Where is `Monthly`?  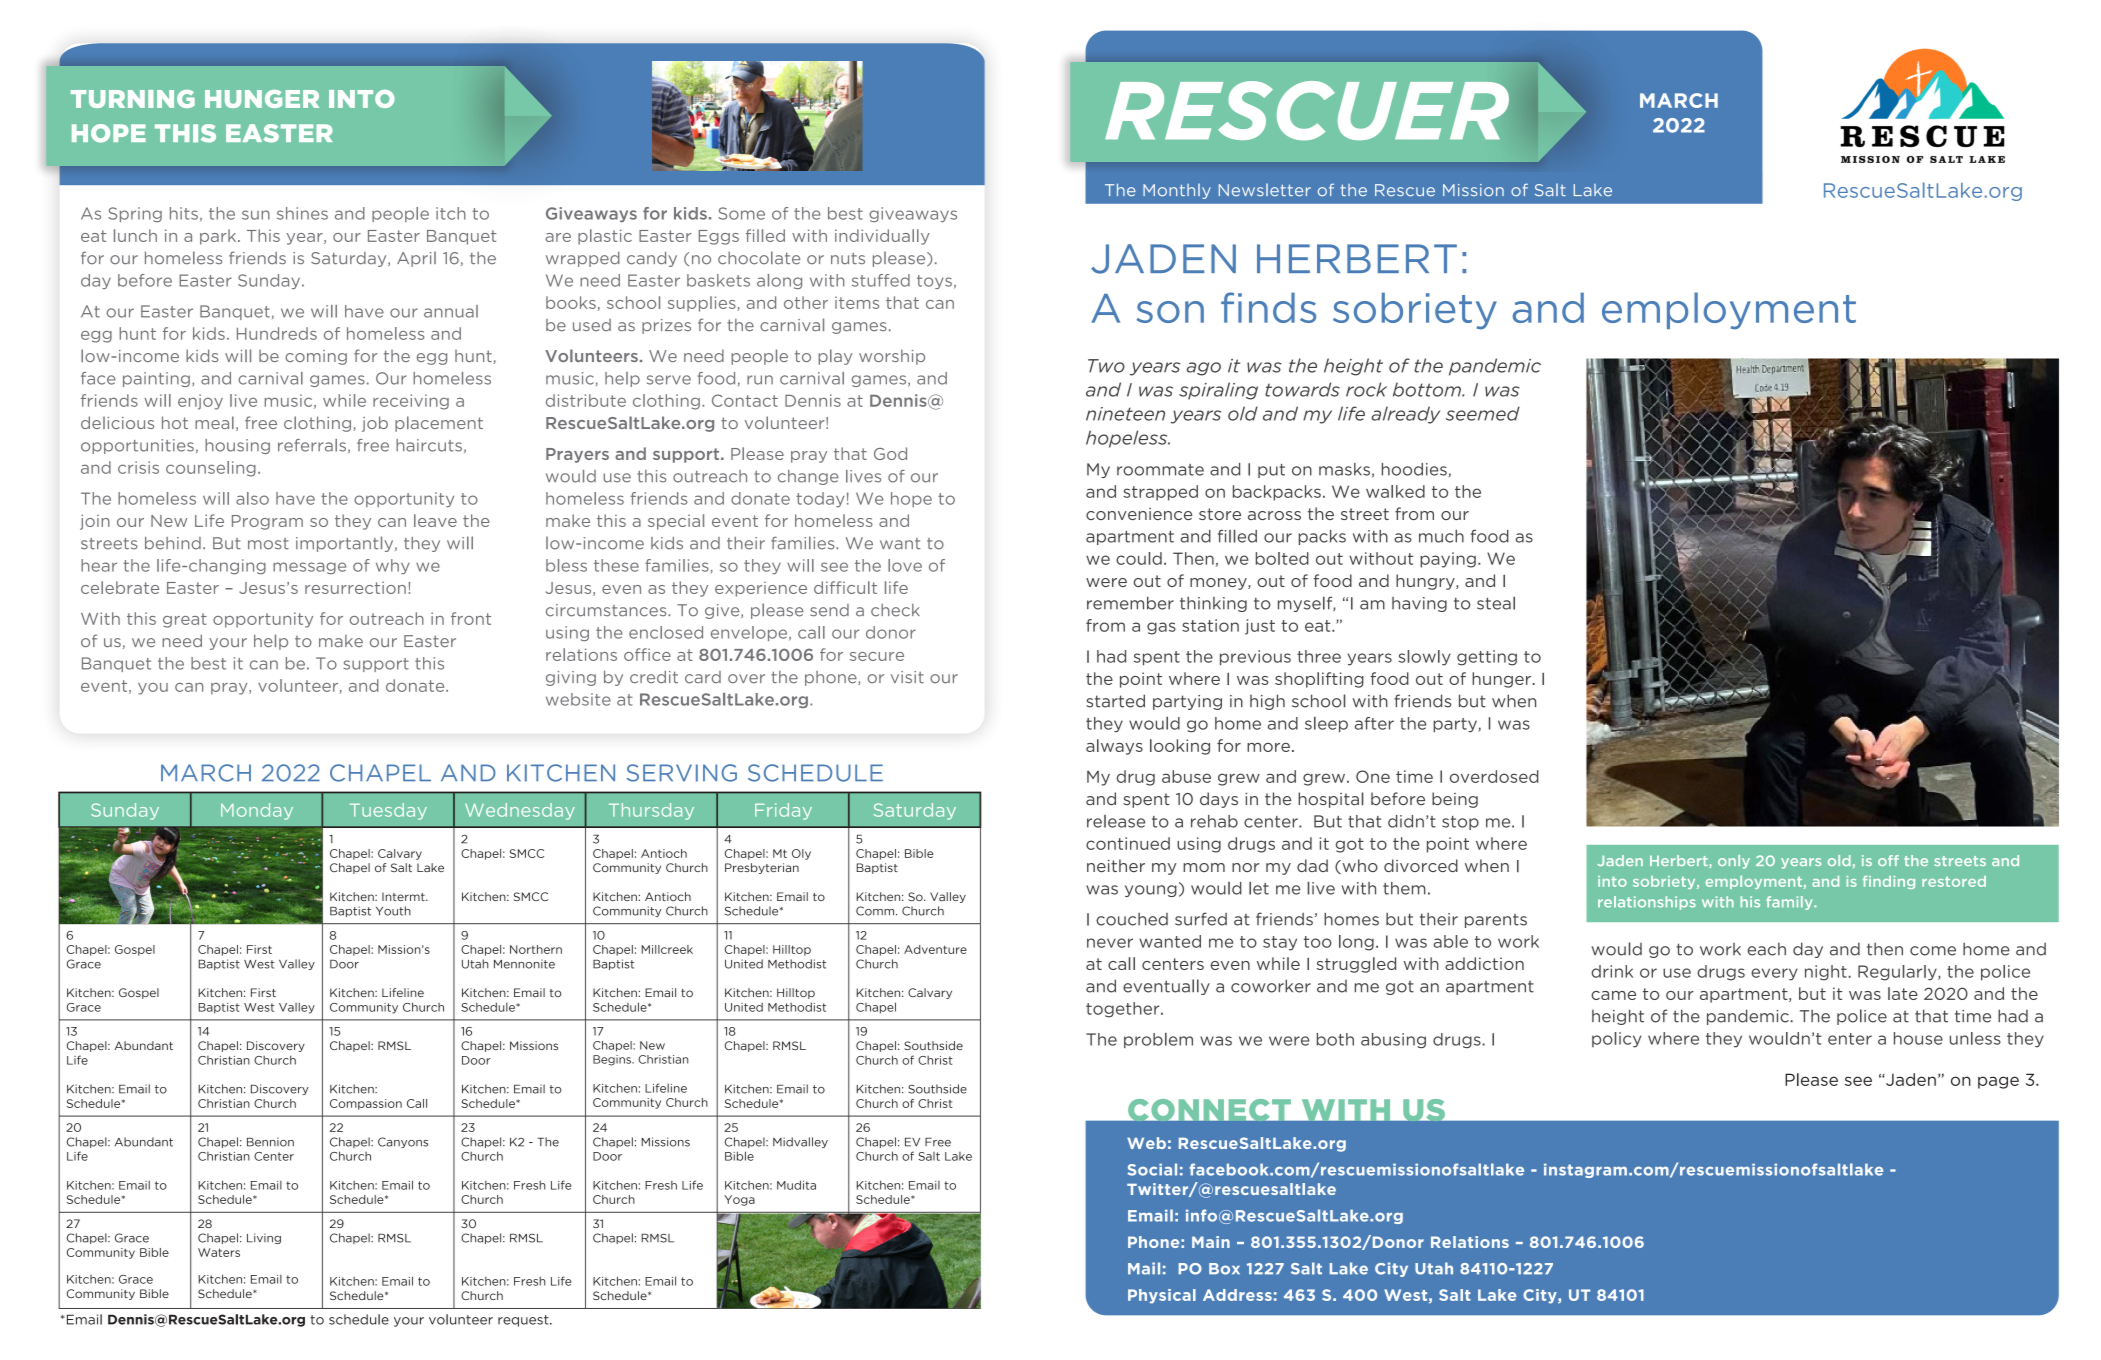 Monthly is located at coordinates (1177, 191).
